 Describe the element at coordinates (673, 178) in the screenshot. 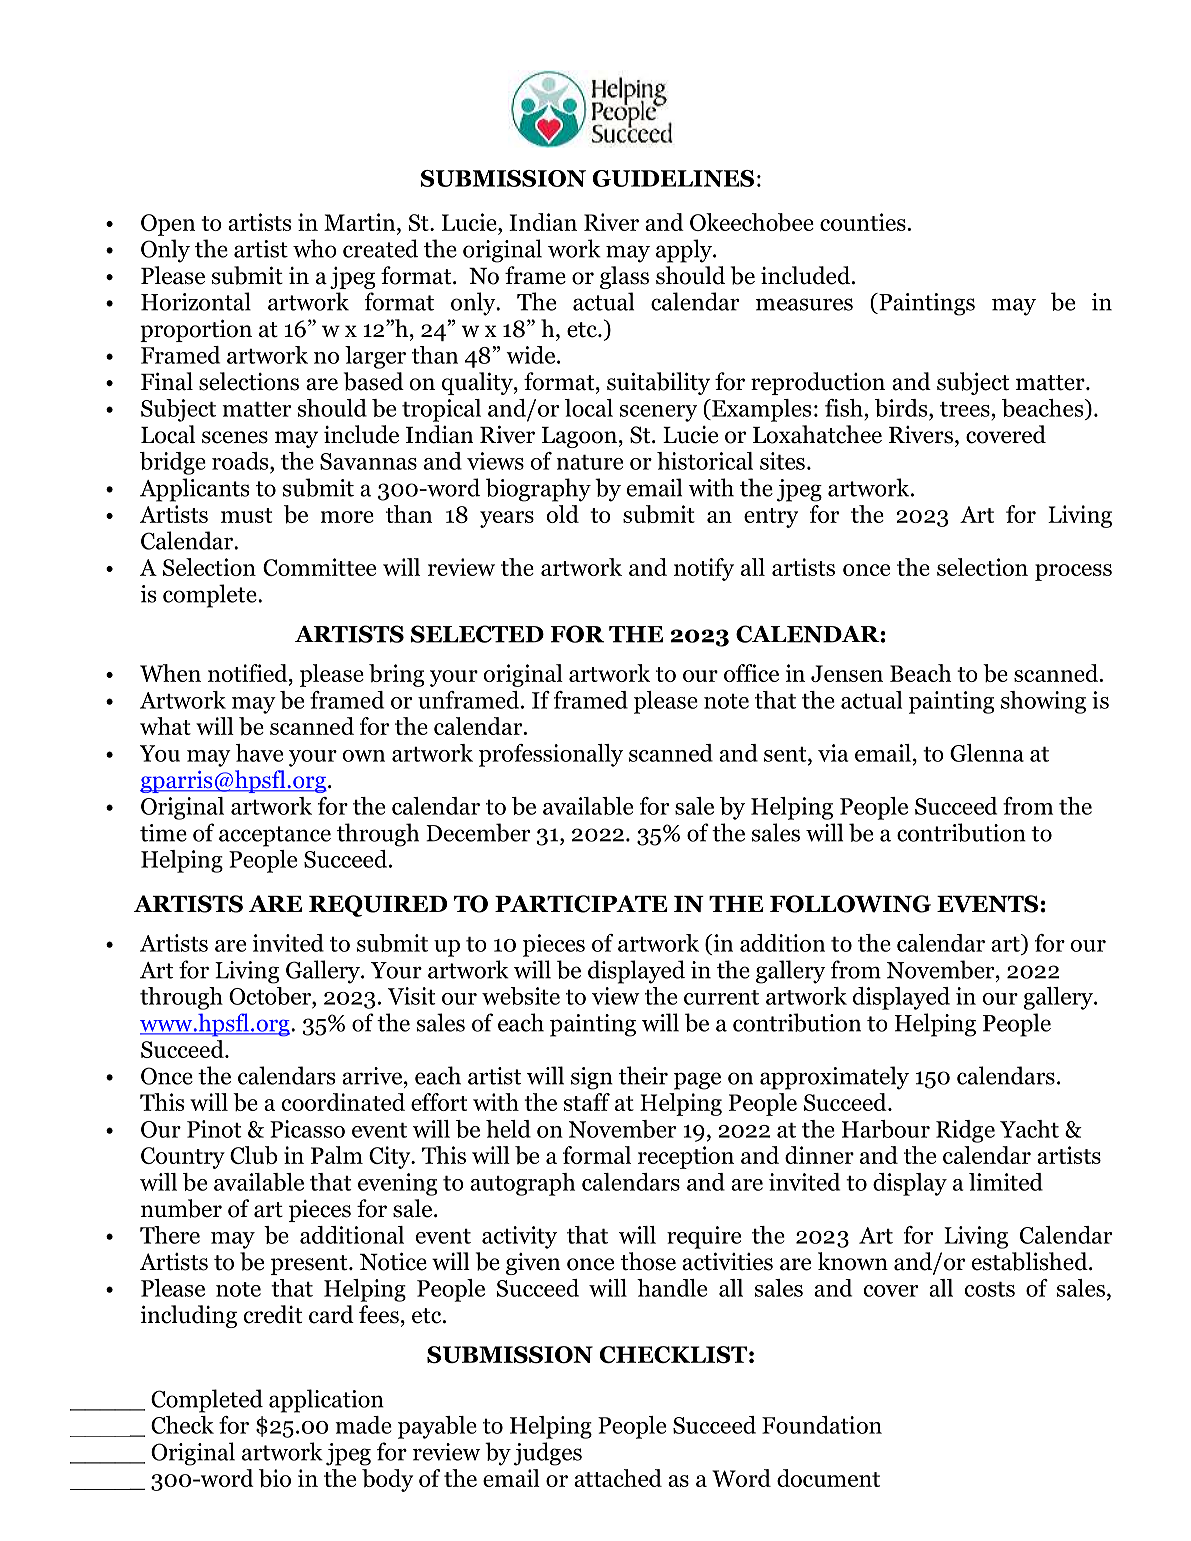

I see `GUIDELINES` at that location.
